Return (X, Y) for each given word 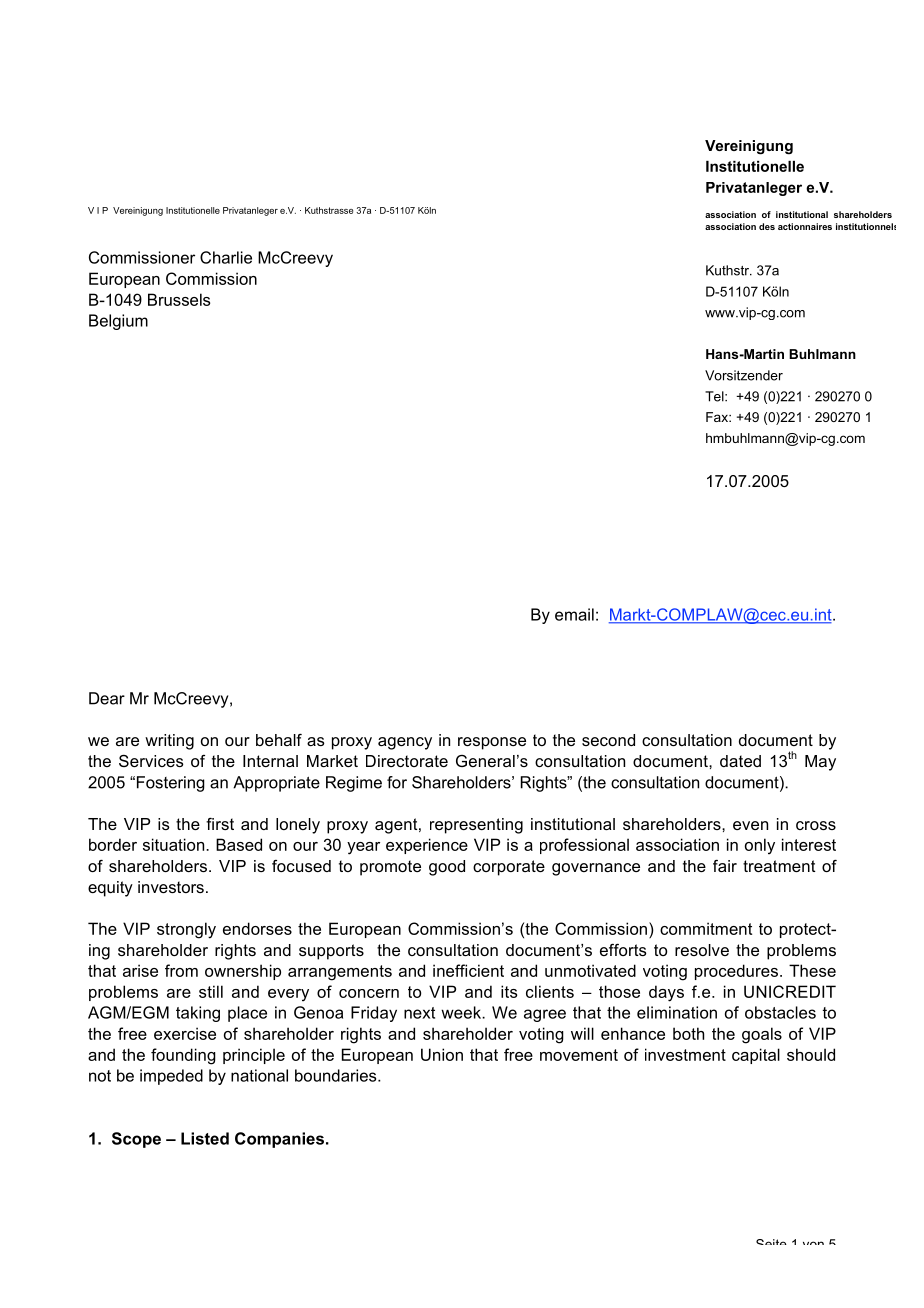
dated (740, 761)
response (492, 743)
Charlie (226, 257)
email (574, 614)
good (447, 868)
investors (171, 887)
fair (725, 866)
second (608, 740)
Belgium (118, 322)
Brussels (179, 299)
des (767, 226)
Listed (205, 1138)
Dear (107, 698)
